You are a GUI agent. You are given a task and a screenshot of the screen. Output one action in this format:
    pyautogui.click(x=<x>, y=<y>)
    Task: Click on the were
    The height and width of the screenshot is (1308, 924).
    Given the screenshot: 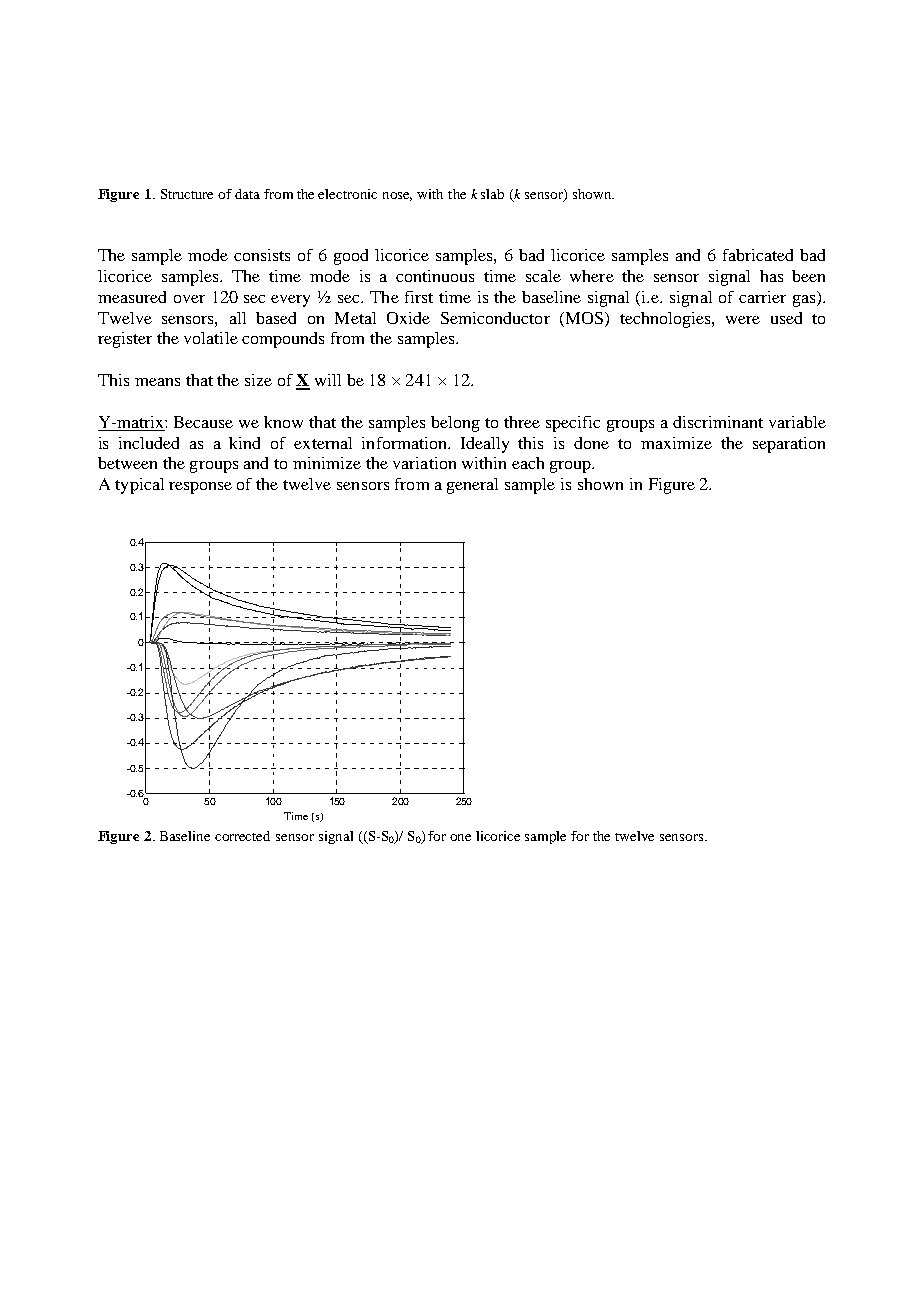 What is the action you would take?
    pyautogui.click(x=743, y=320)
